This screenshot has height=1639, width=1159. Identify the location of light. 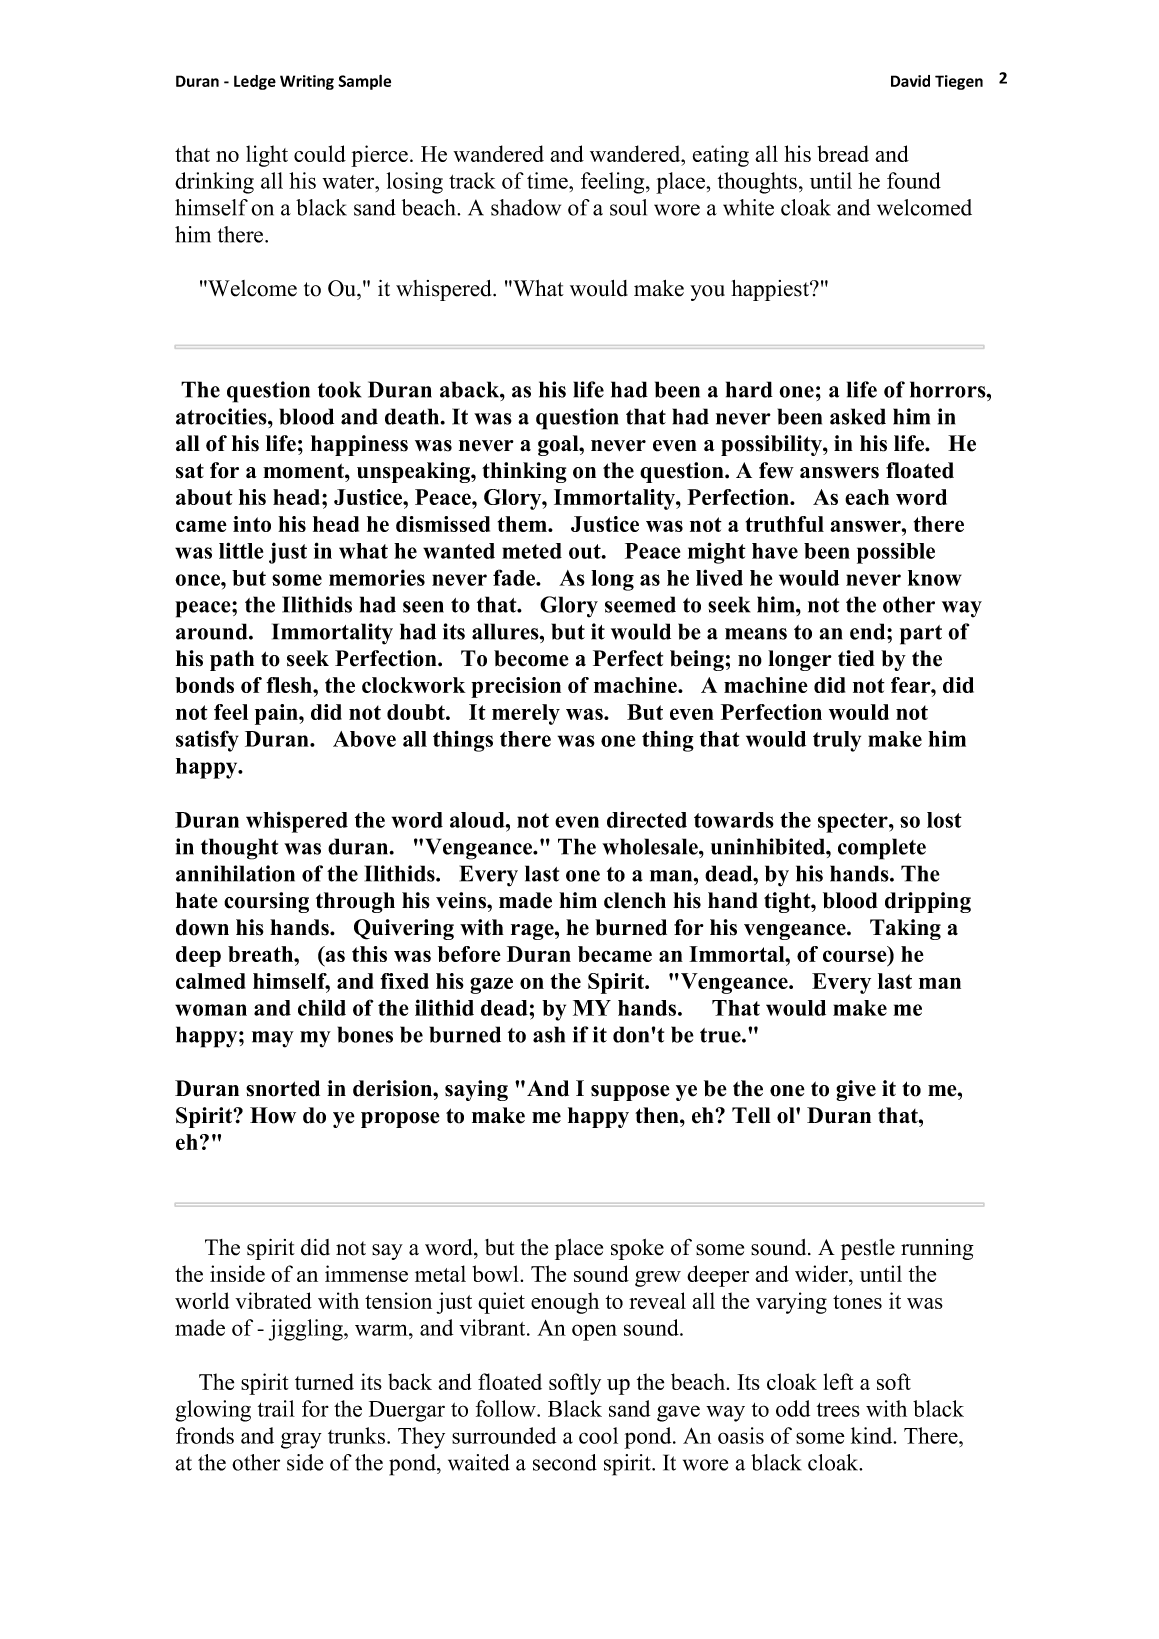
(267, 156).
